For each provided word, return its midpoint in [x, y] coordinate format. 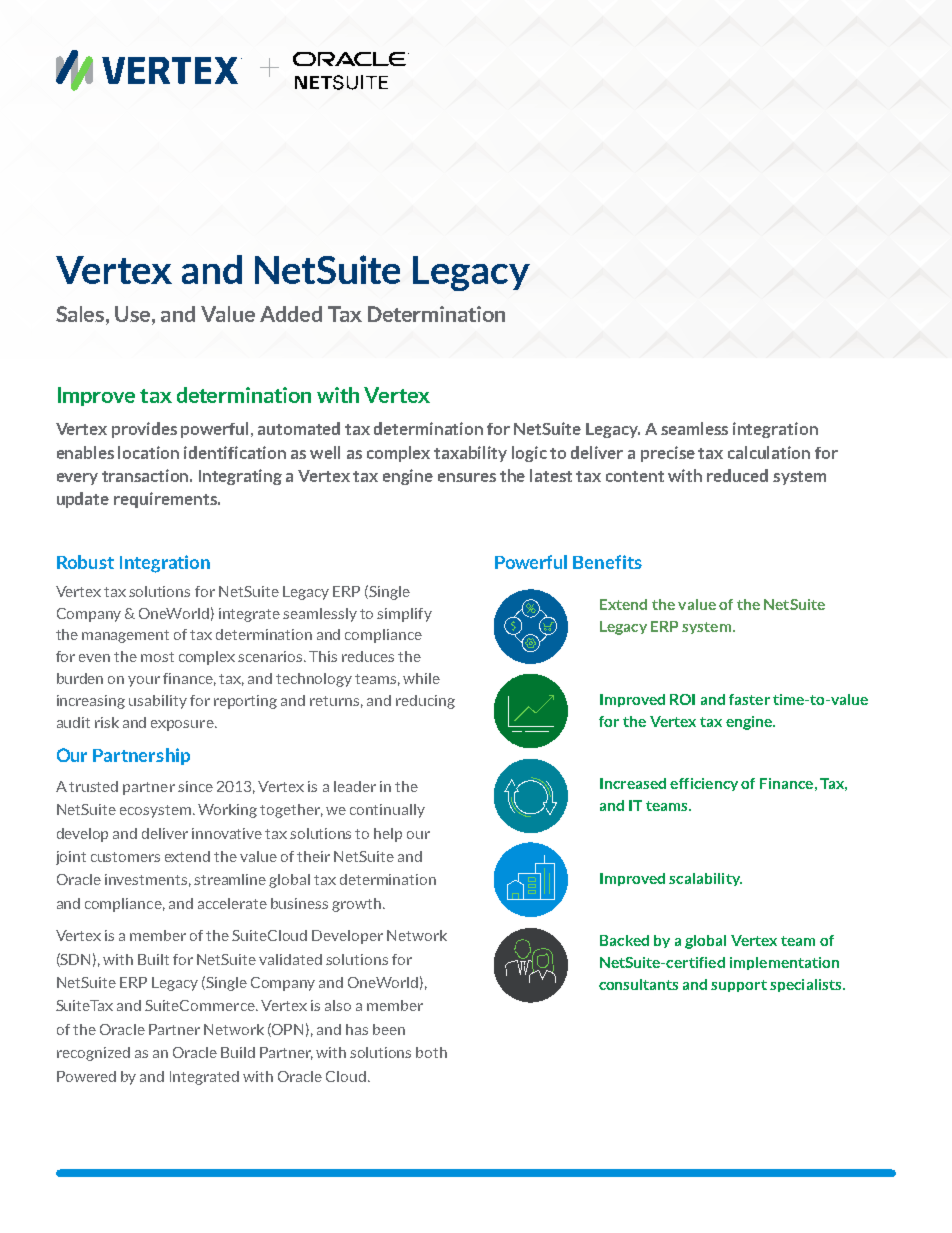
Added [291, 314]
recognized [93, 1054]
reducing [425, 702]
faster [749, 699]
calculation [769, 452]
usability [158, 702]
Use [134, 314]
